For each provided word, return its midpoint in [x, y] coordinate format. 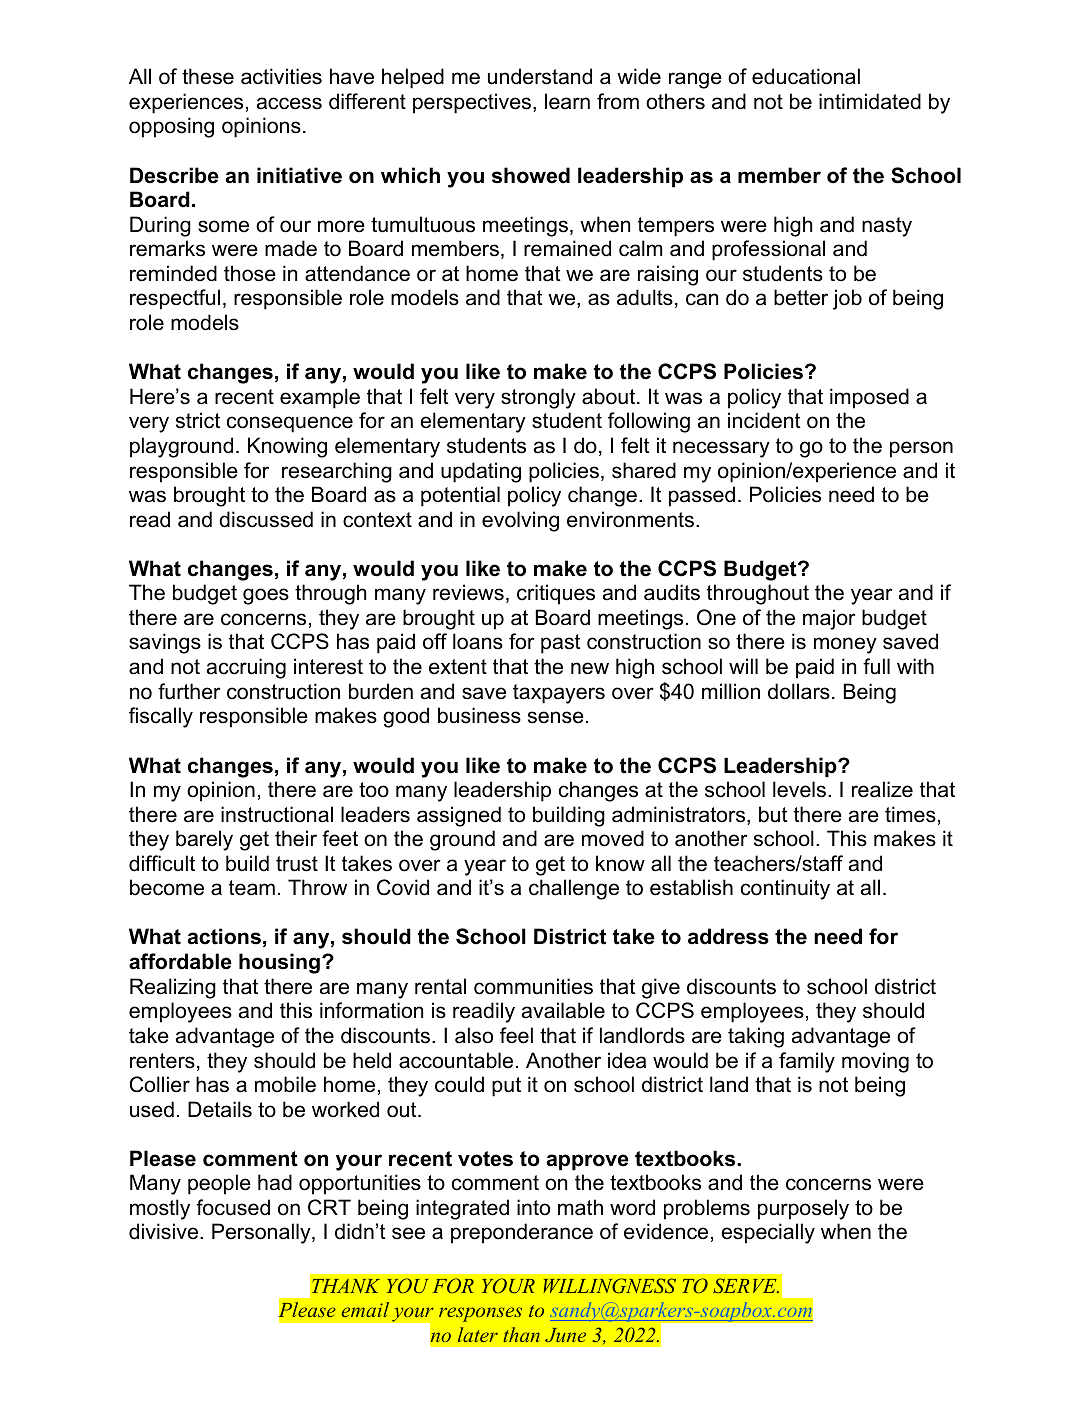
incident [764, 420]
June [565, 1335]
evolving [520, 521]
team [252, 888]
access [289, 103]
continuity [785, 889]
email [365, 1309]
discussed [266, 519]
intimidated [870, 101]
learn [567, 101]
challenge [574, 889]
